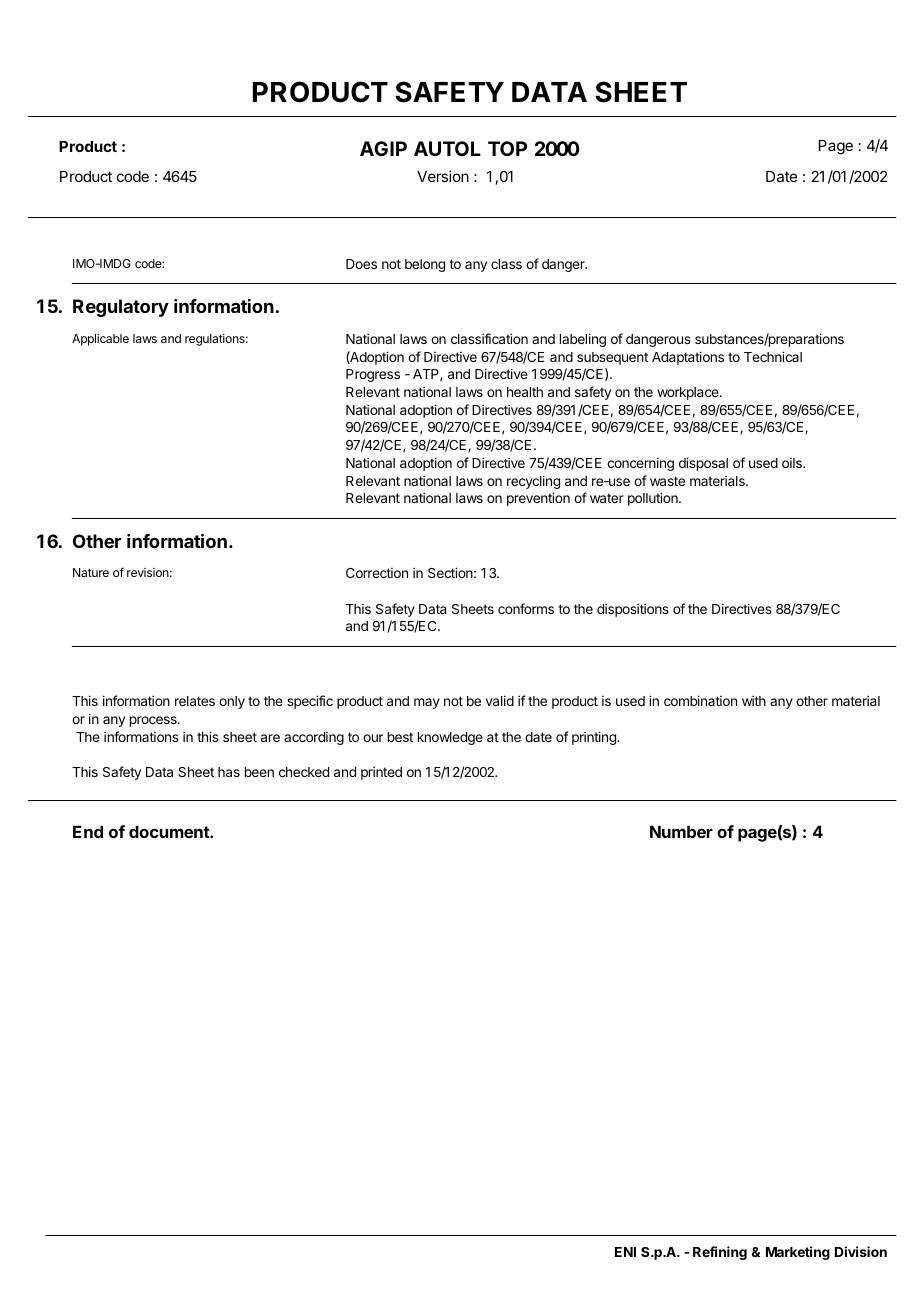 The height and width of the page is (1308, 924). I want to click on Version, so click(443, 176).
